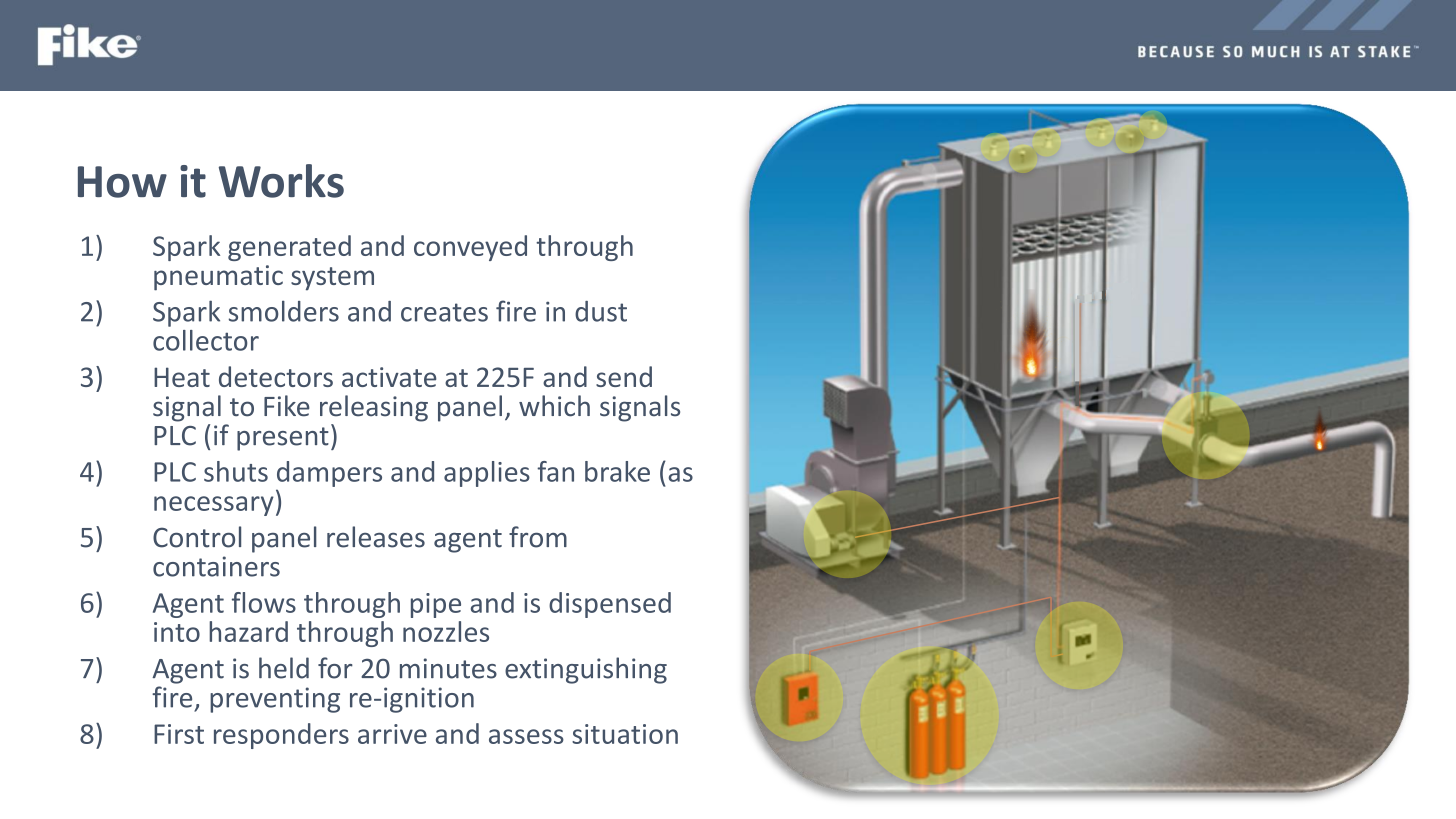 Image resolution: width=1456 pixels, height=819 pixels. Describe the element at coordinates (236, 471) in the document. I see `shuts` at that location.
